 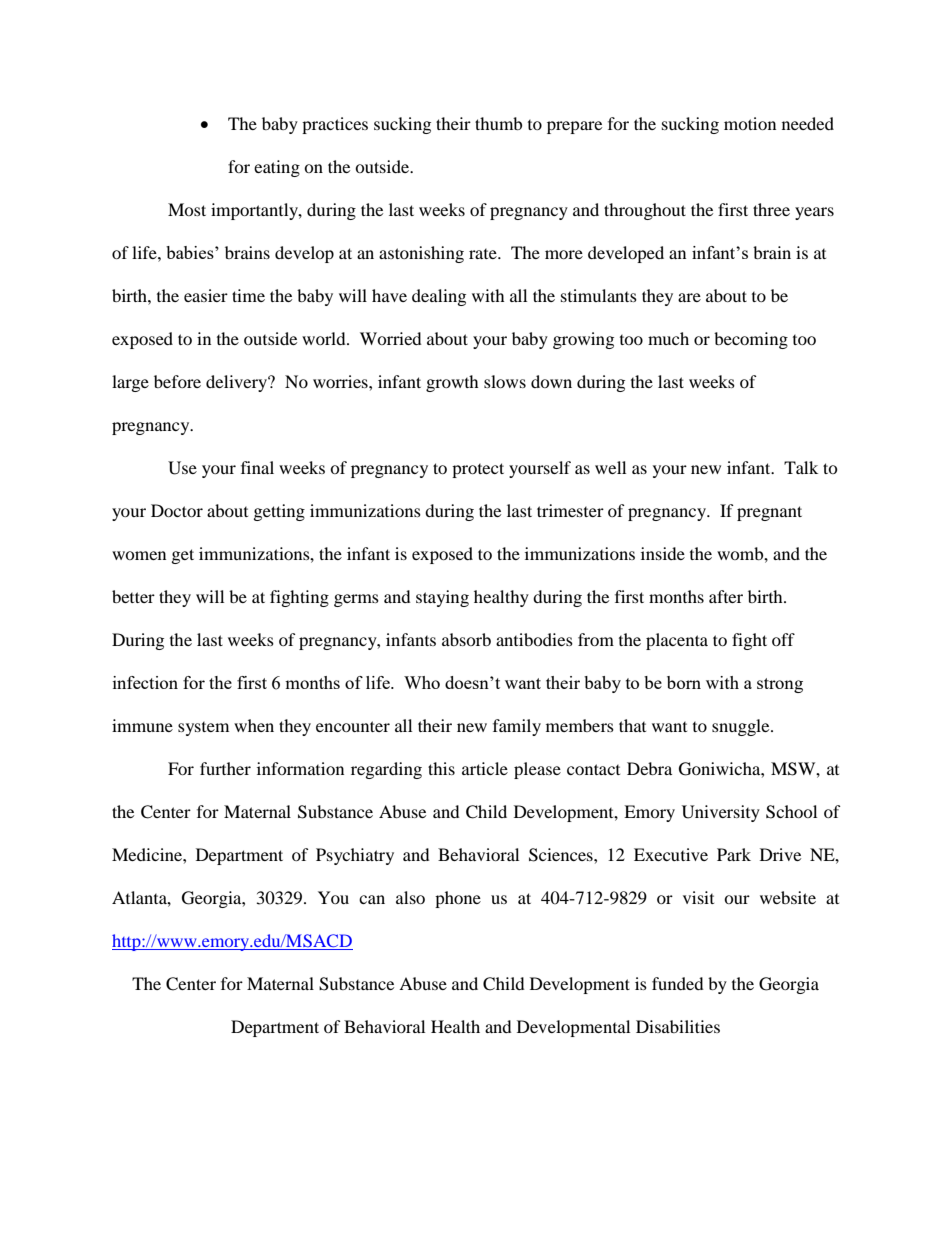 What do you see at coordinates (458, 899) in the page?
I see `phone` at bounding box center [458, 899].
